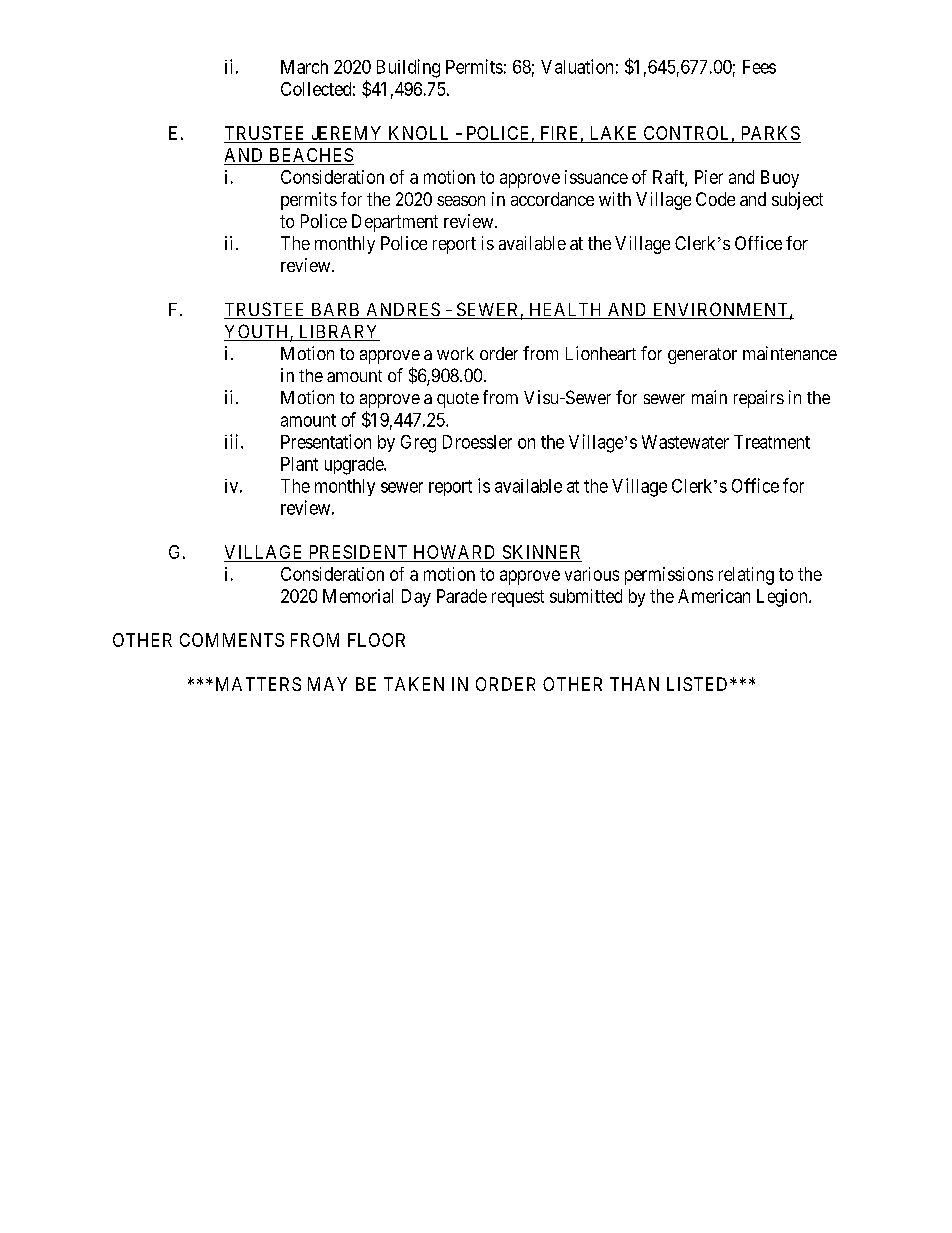  Describe the element at coordinates (541, 552) in the page. I see `SKINNER` at that location.
